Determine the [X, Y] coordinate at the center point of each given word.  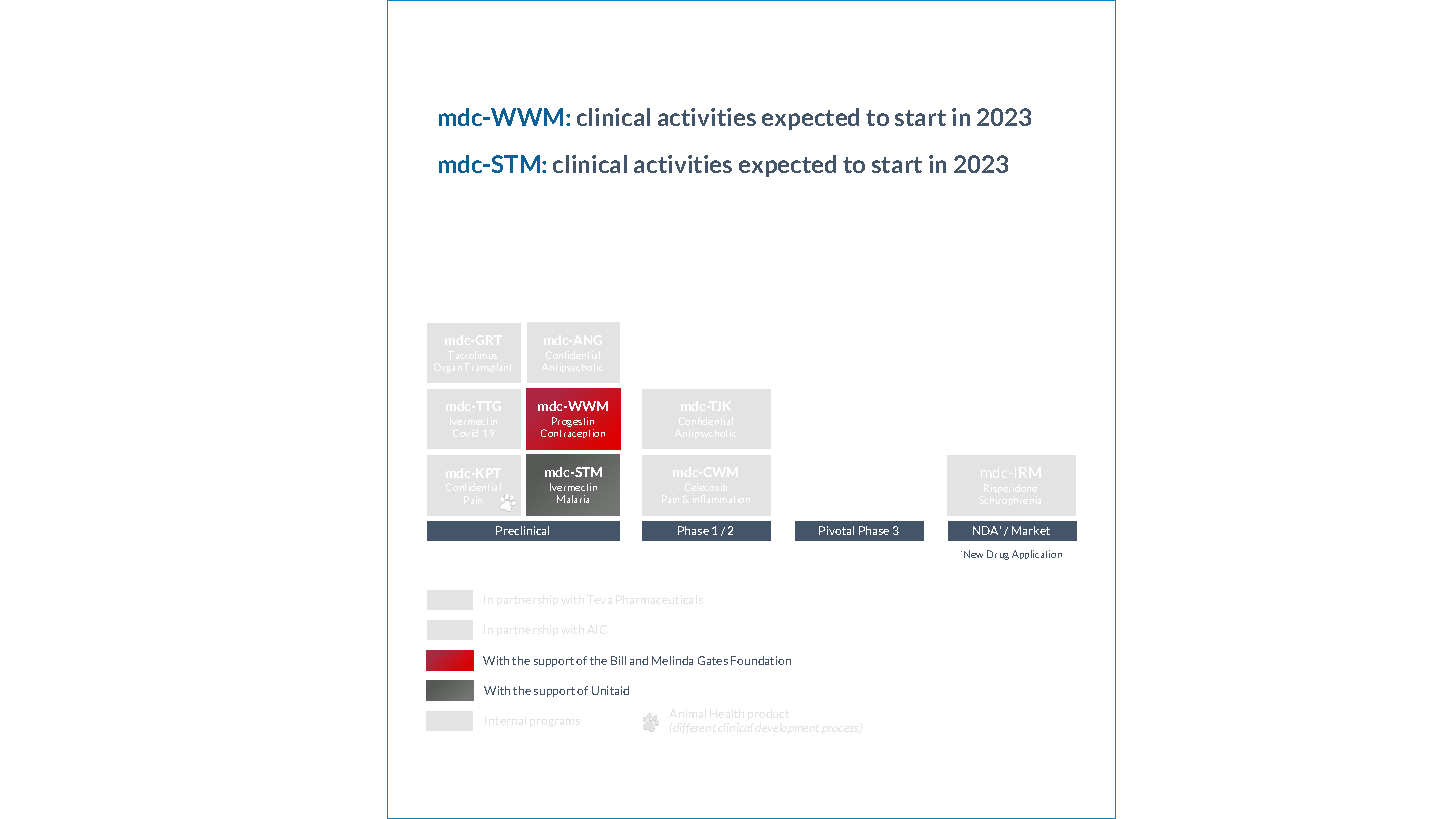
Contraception [573, 433]
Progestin [573, 423]
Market [1031, 530]
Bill [618, 660]
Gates [713, 660]
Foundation [761, 660]
